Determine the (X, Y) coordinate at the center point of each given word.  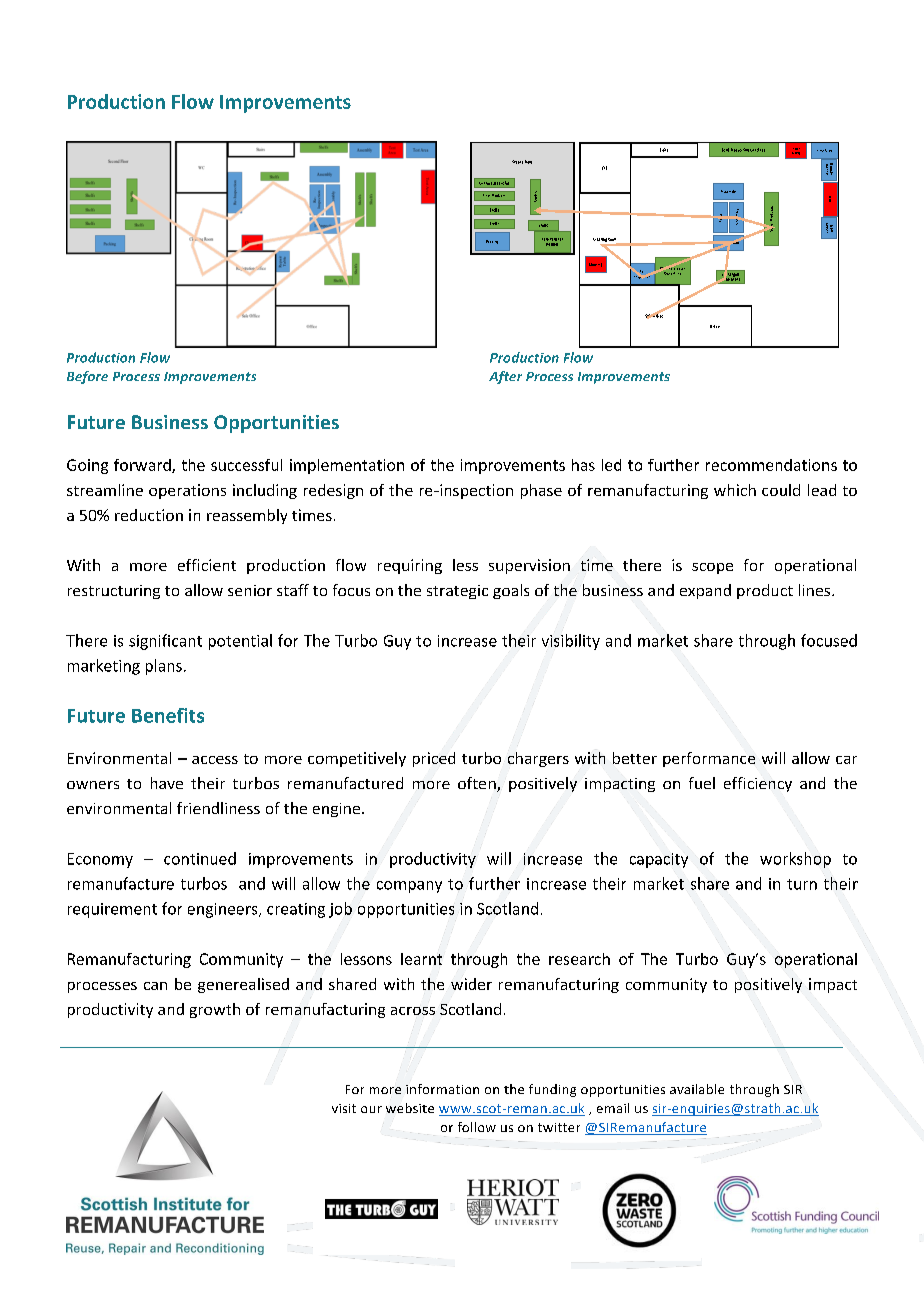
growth (215, 1010)
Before (87, 377)
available (697, 1089)
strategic (457, 592)
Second (517, 162)
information (442, 1089)
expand (705, 591)
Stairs (664, 150)
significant (165, 642)
